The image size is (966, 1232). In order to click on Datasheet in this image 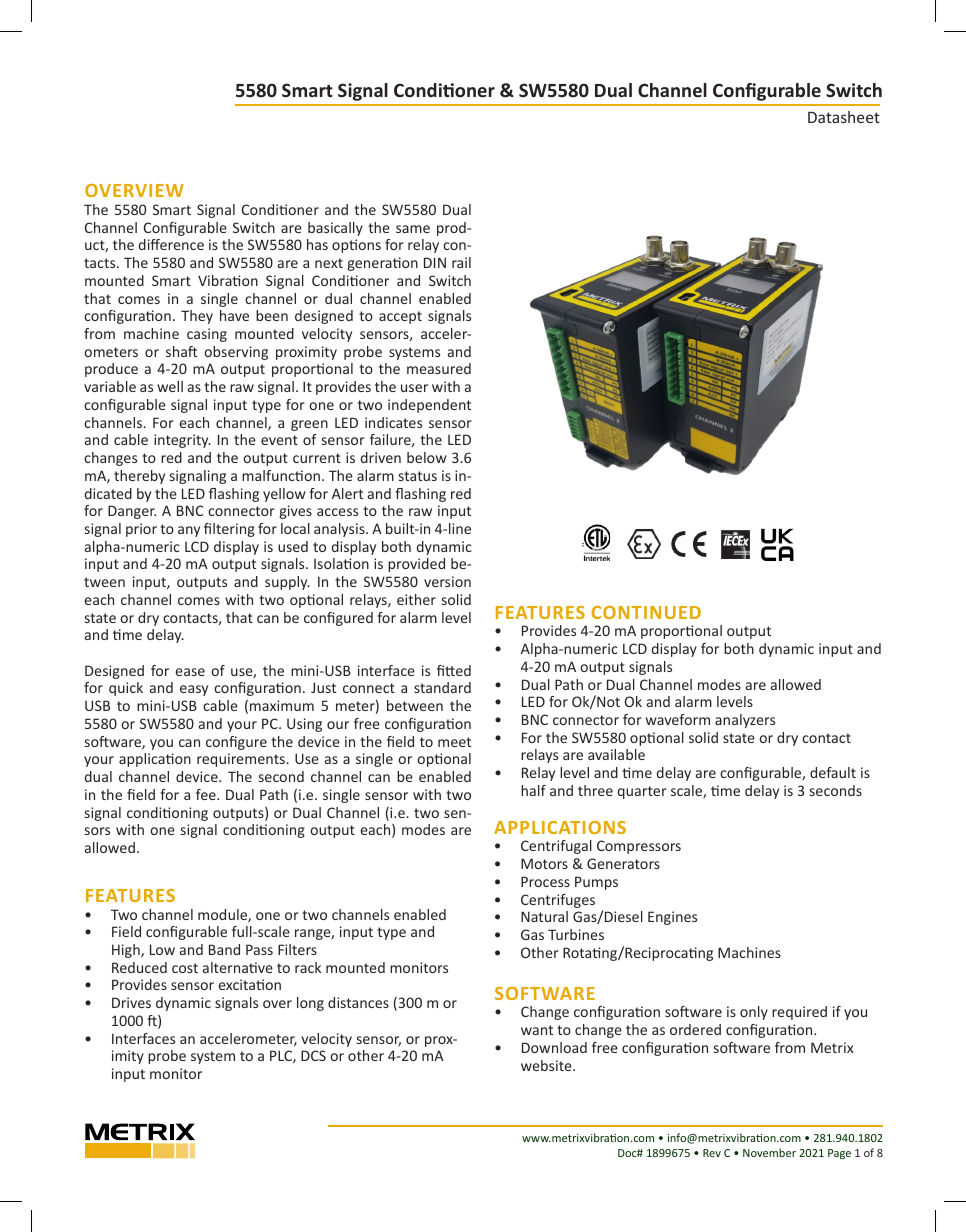, I will do `click(844, 117)`.
